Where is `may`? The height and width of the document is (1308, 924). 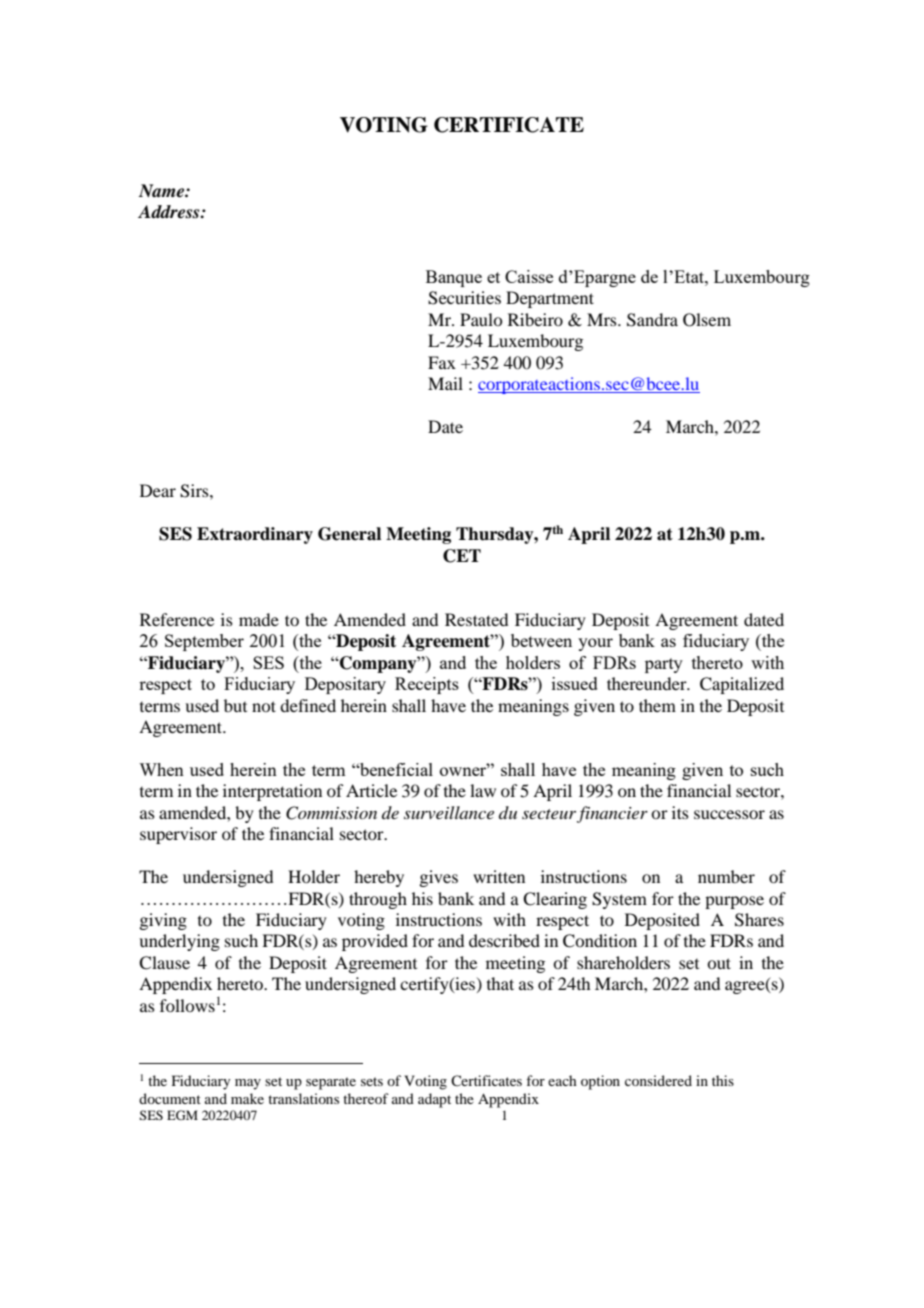
may is located at coordinates (248, 1084).
